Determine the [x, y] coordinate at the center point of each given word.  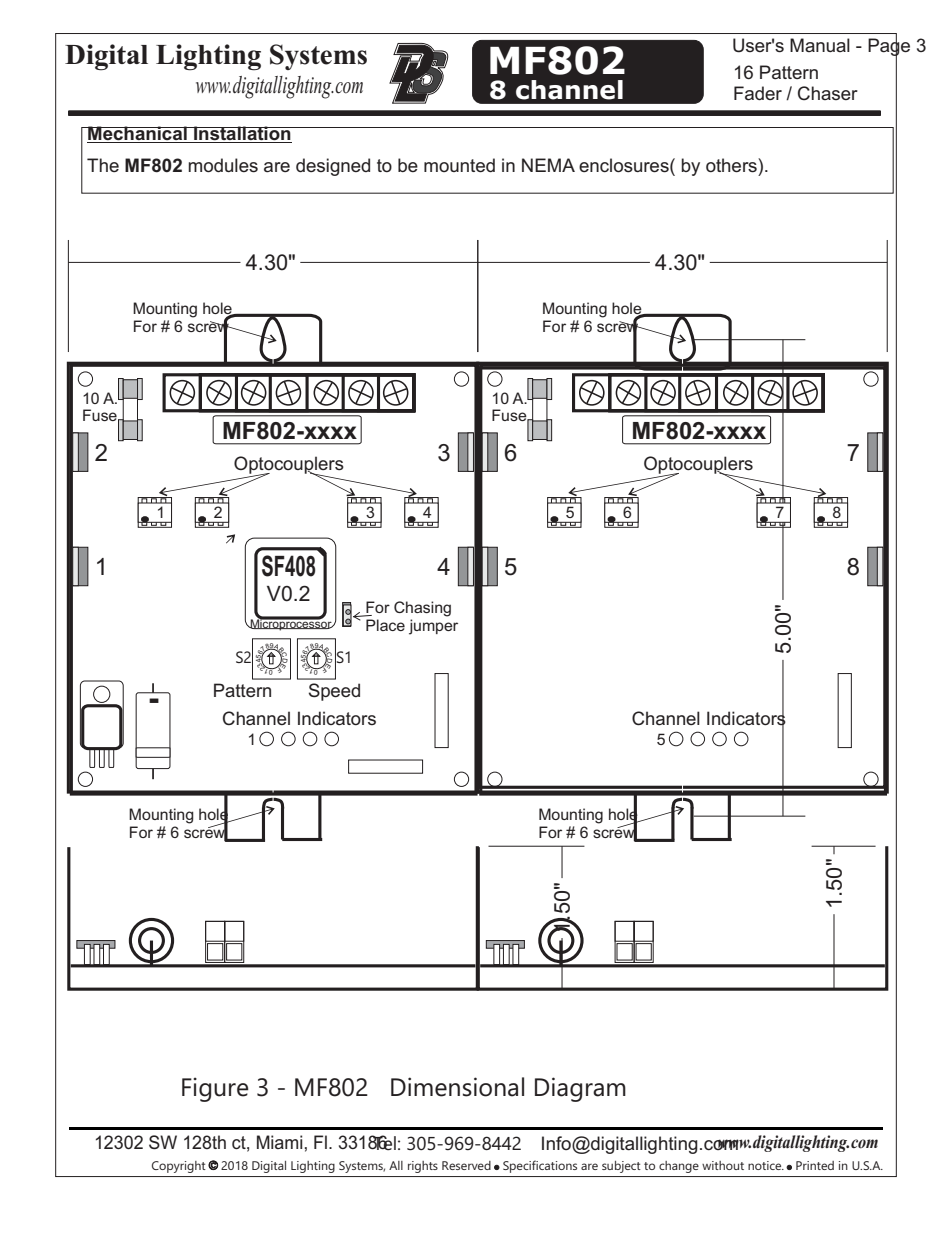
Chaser [828, 93]
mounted [459, 165]
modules [223, 165]
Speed [334, 692]
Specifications [540, 1166]
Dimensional [457, 1087]
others [732, 165]
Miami [279, 1142]
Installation [242, 134]
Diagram [580, 1089]
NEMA [548, 165]
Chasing [422, 609]
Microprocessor [291, 624]
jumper [433, 627]
